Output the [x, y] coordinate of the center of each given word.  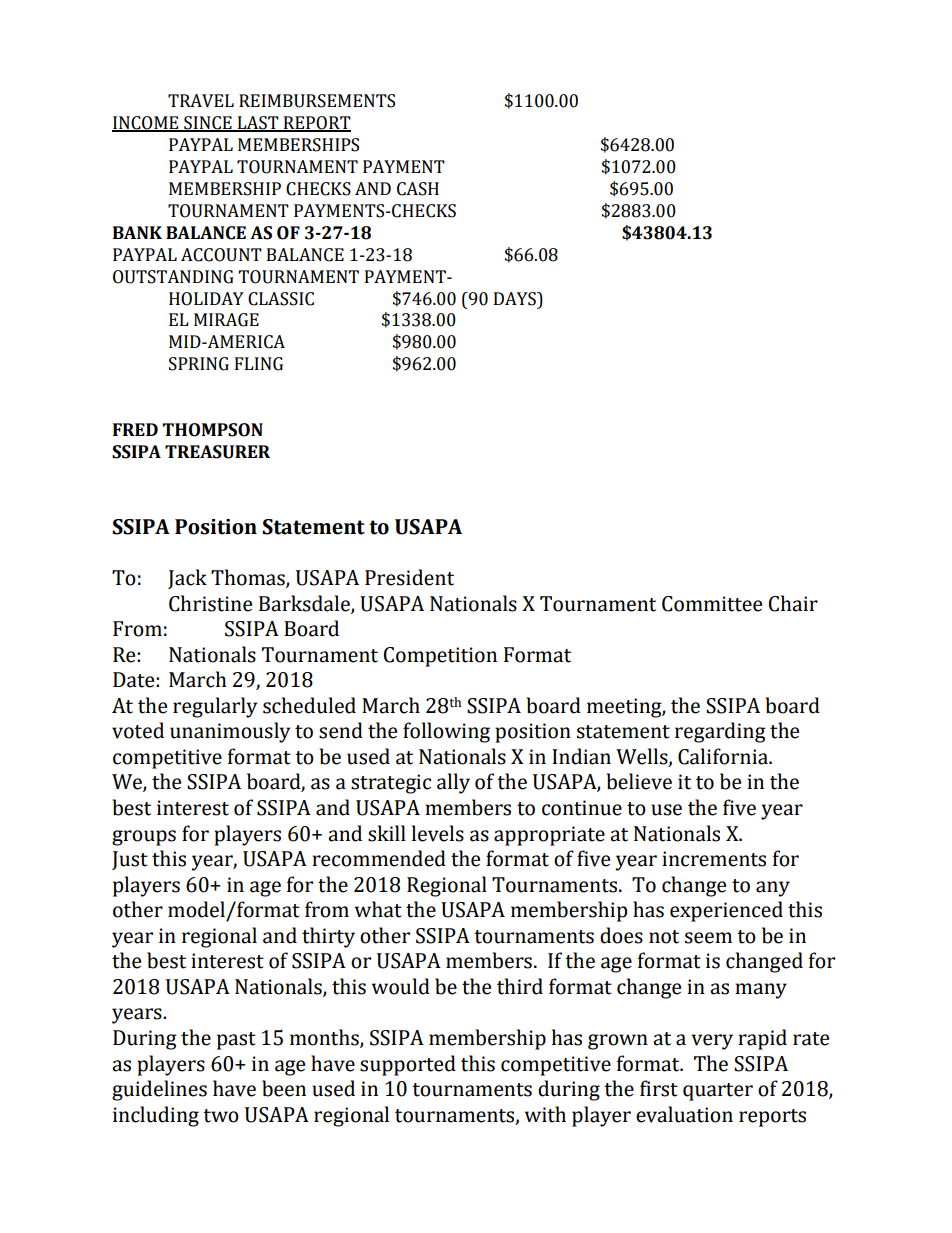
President [409, 577]
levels [438, 833]
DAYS [516, 299]
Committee [712, 604]
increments [714, 859]
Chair [793, 603]
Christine [210, 603]
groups [144, 838]
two [221, 1116]
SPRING [199, 364]
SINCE [208, 124]
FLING [259, 364]
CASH [418, 189]
